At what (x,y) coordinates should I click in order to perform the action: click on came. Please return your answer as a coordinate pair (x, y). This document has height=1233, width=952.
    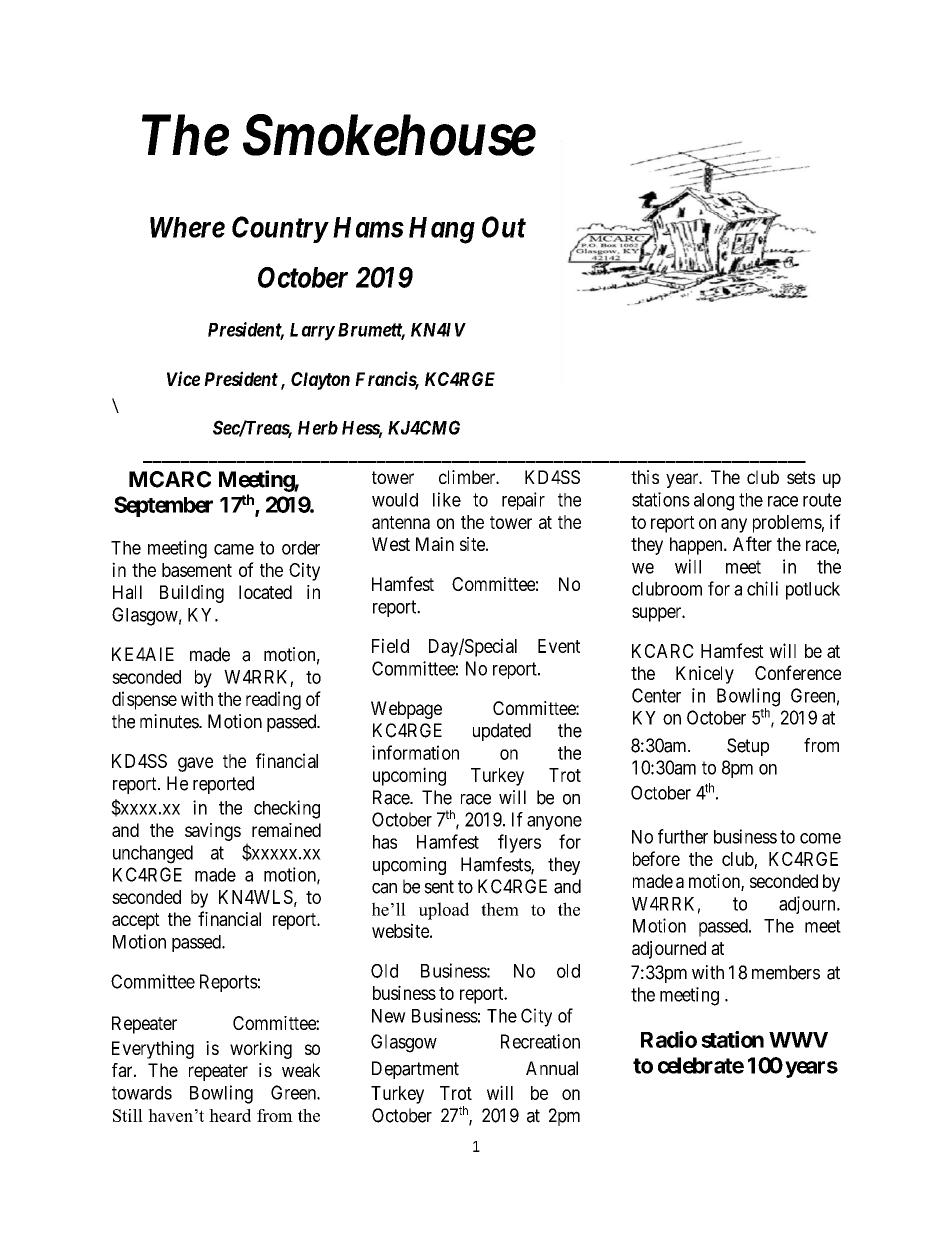
    Looking at the image, I should click on (234, 549).
